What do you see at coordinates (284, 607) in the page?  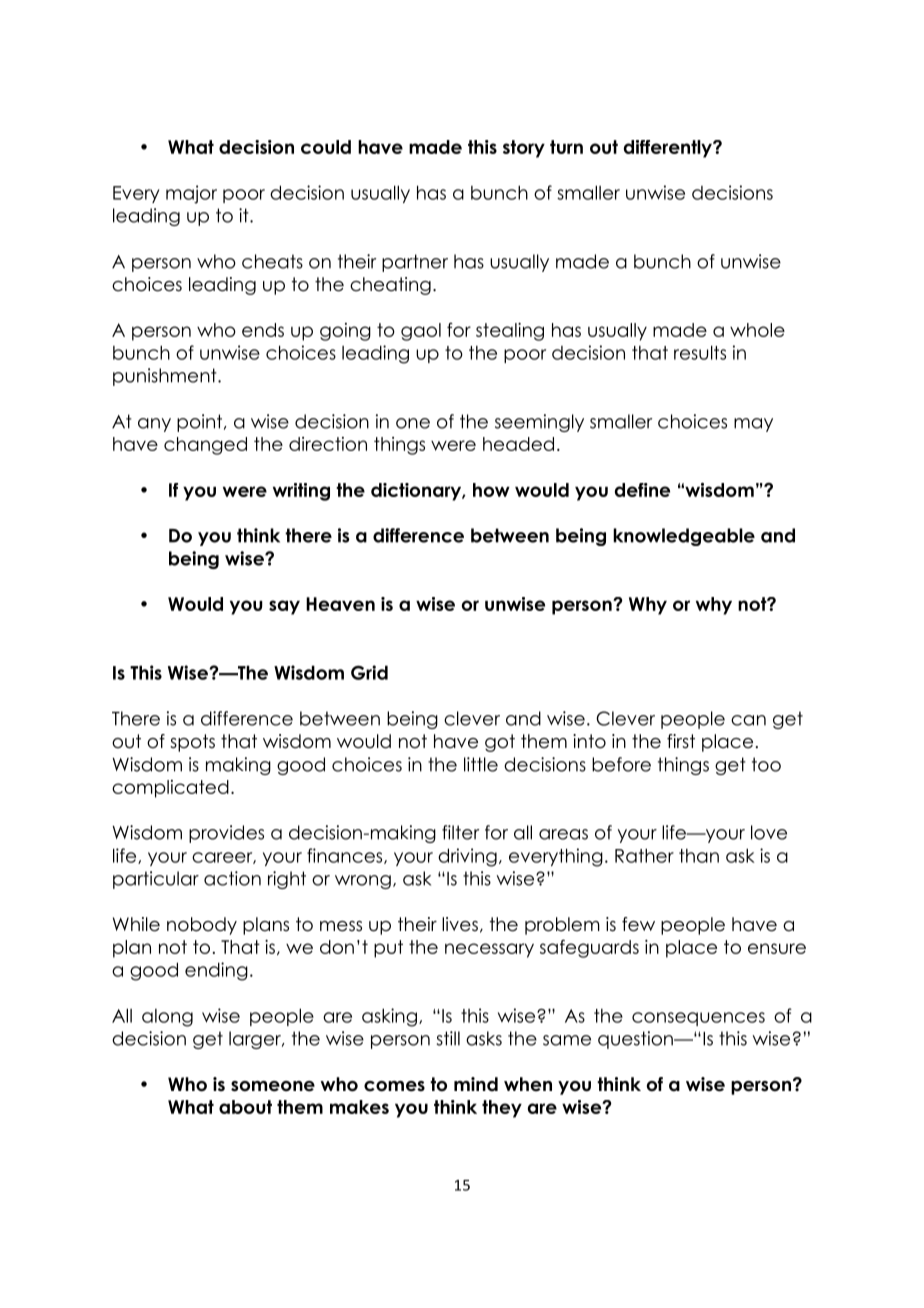 I see `say` at bounding box center [284, 607].
